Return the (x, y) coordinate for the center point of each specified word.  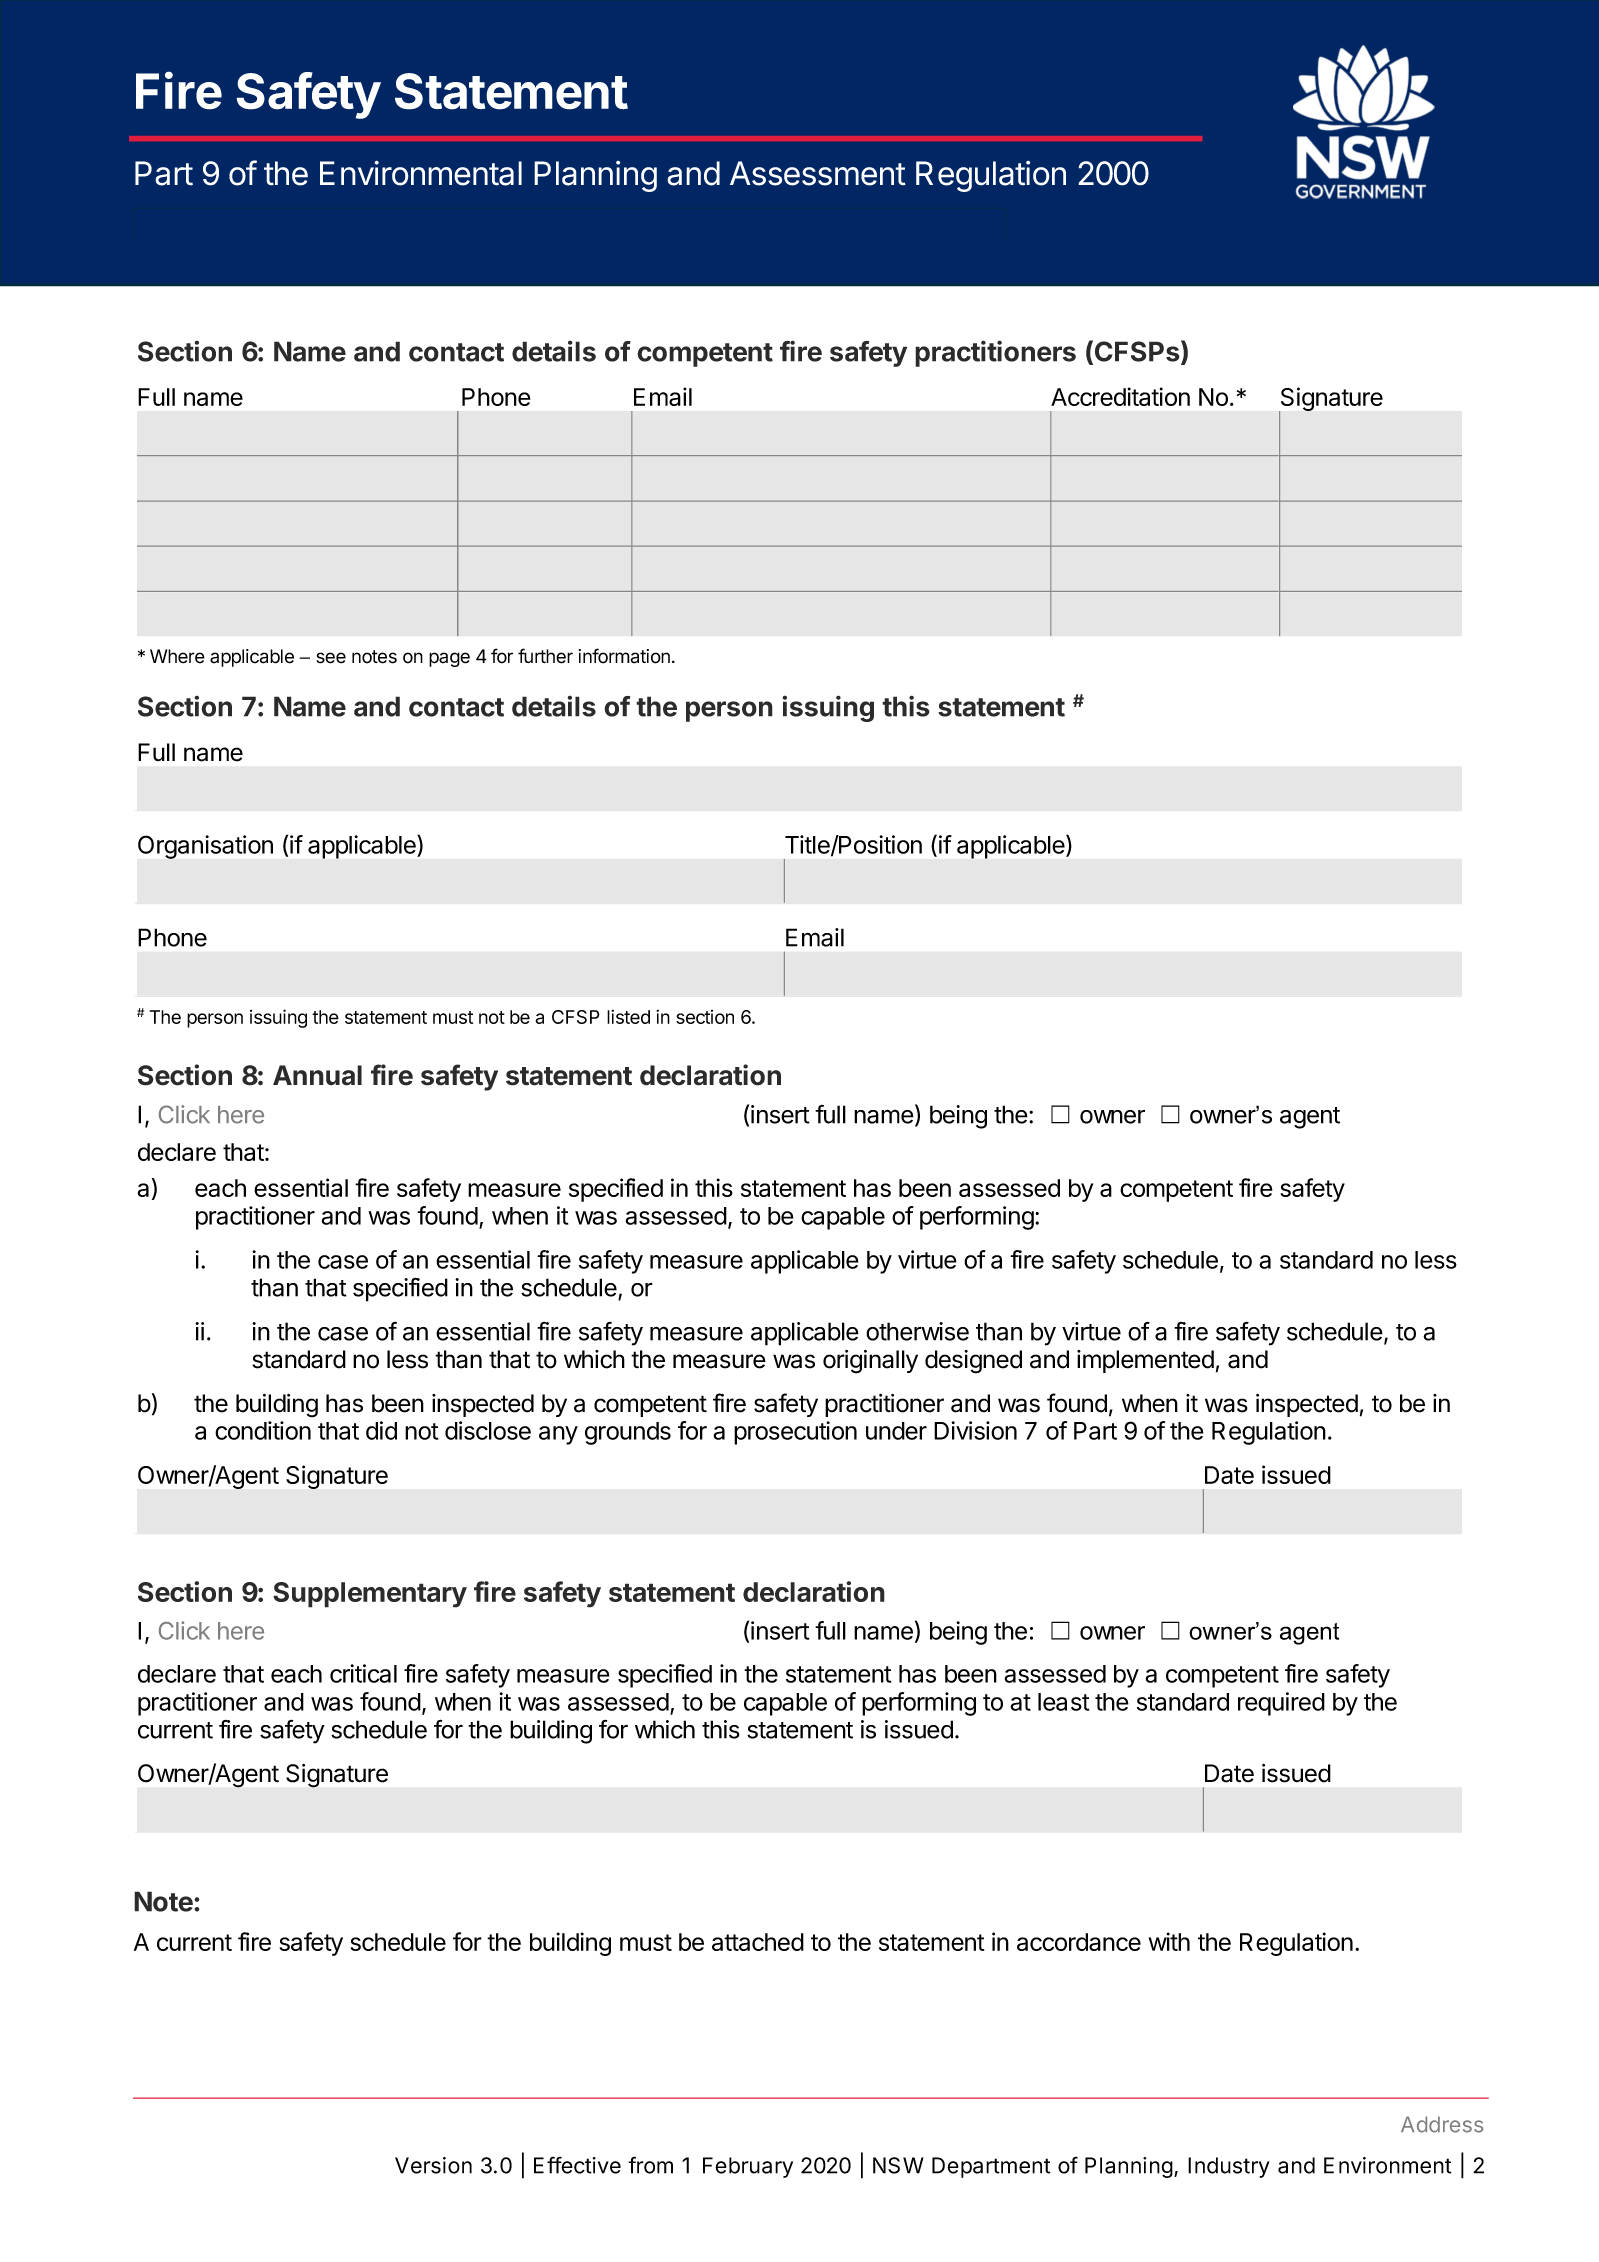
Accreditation (1120, 396)
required (1281, 1704)
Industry (1229, 2167)
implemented (1145, 1361)
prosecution (795, 1433)
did (381, 1430)
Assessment (818, 173)
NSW (898, 2165)
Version (433, 2165)
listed (628, 1017)
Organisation (205, 847)
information (624, 656)
